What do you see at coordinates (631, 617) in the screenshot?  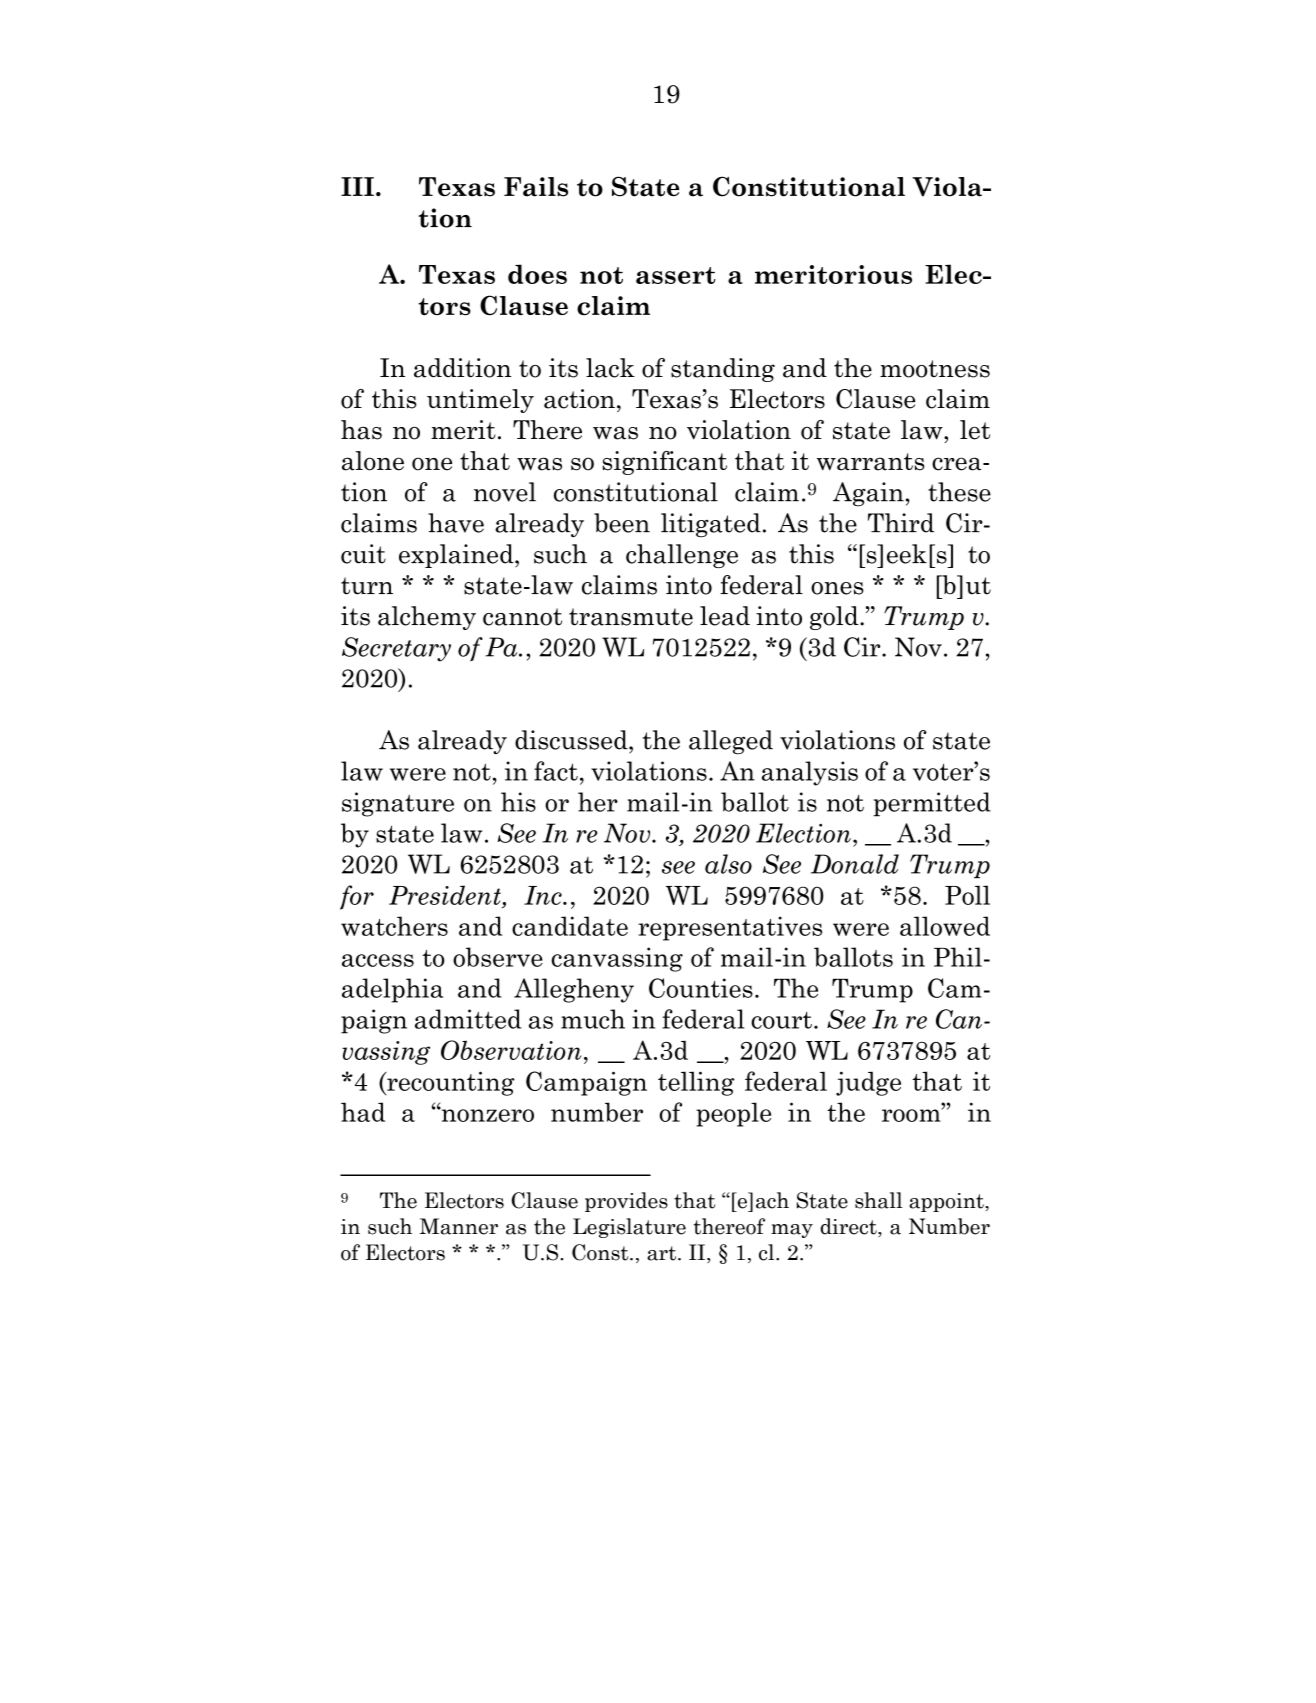 I see `transmute` at bounding box center [631, 617].
